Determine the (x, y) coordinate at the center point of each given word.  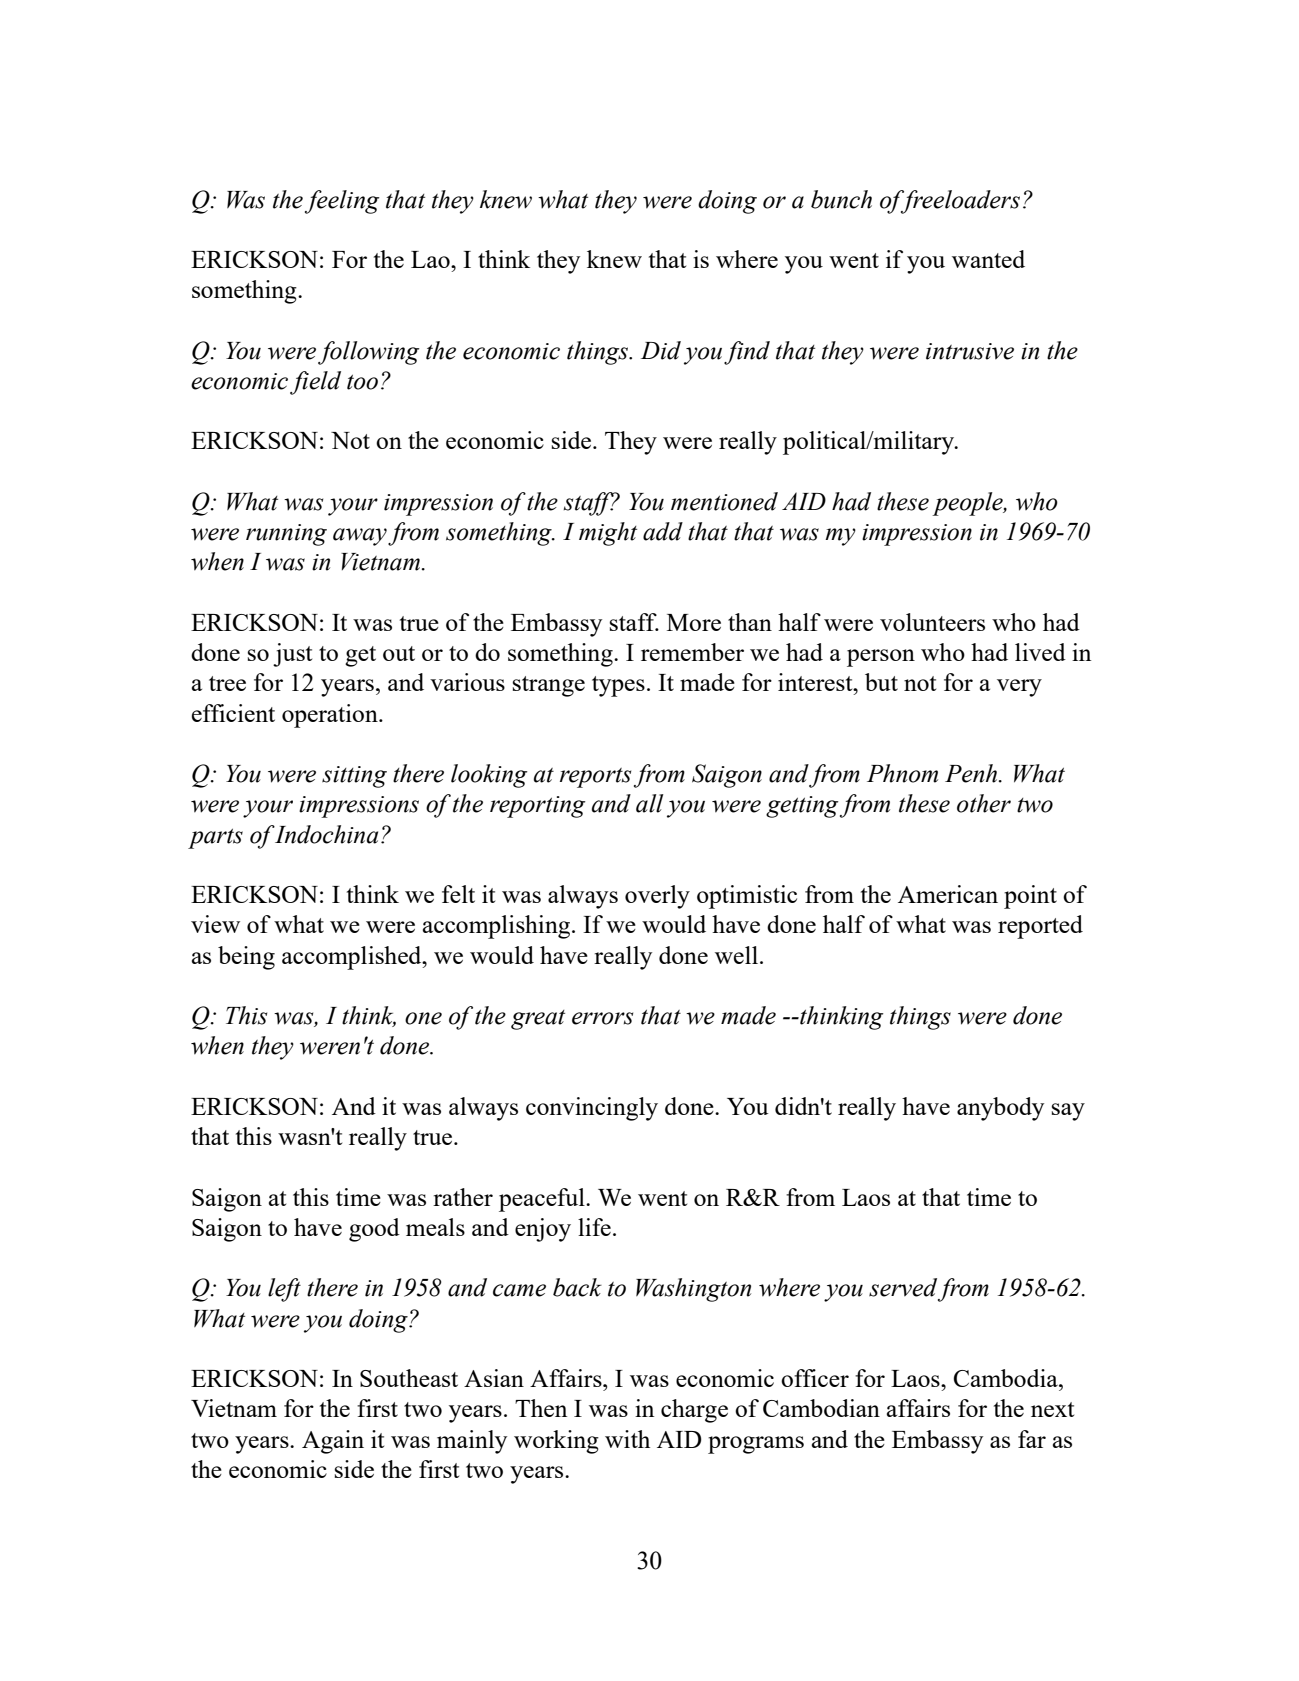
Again (333, 1442)
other (984, 803)
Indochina (326, 834)
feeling (342, 202)
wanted (988, 259)
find (747, 353)
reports (595, 778)
